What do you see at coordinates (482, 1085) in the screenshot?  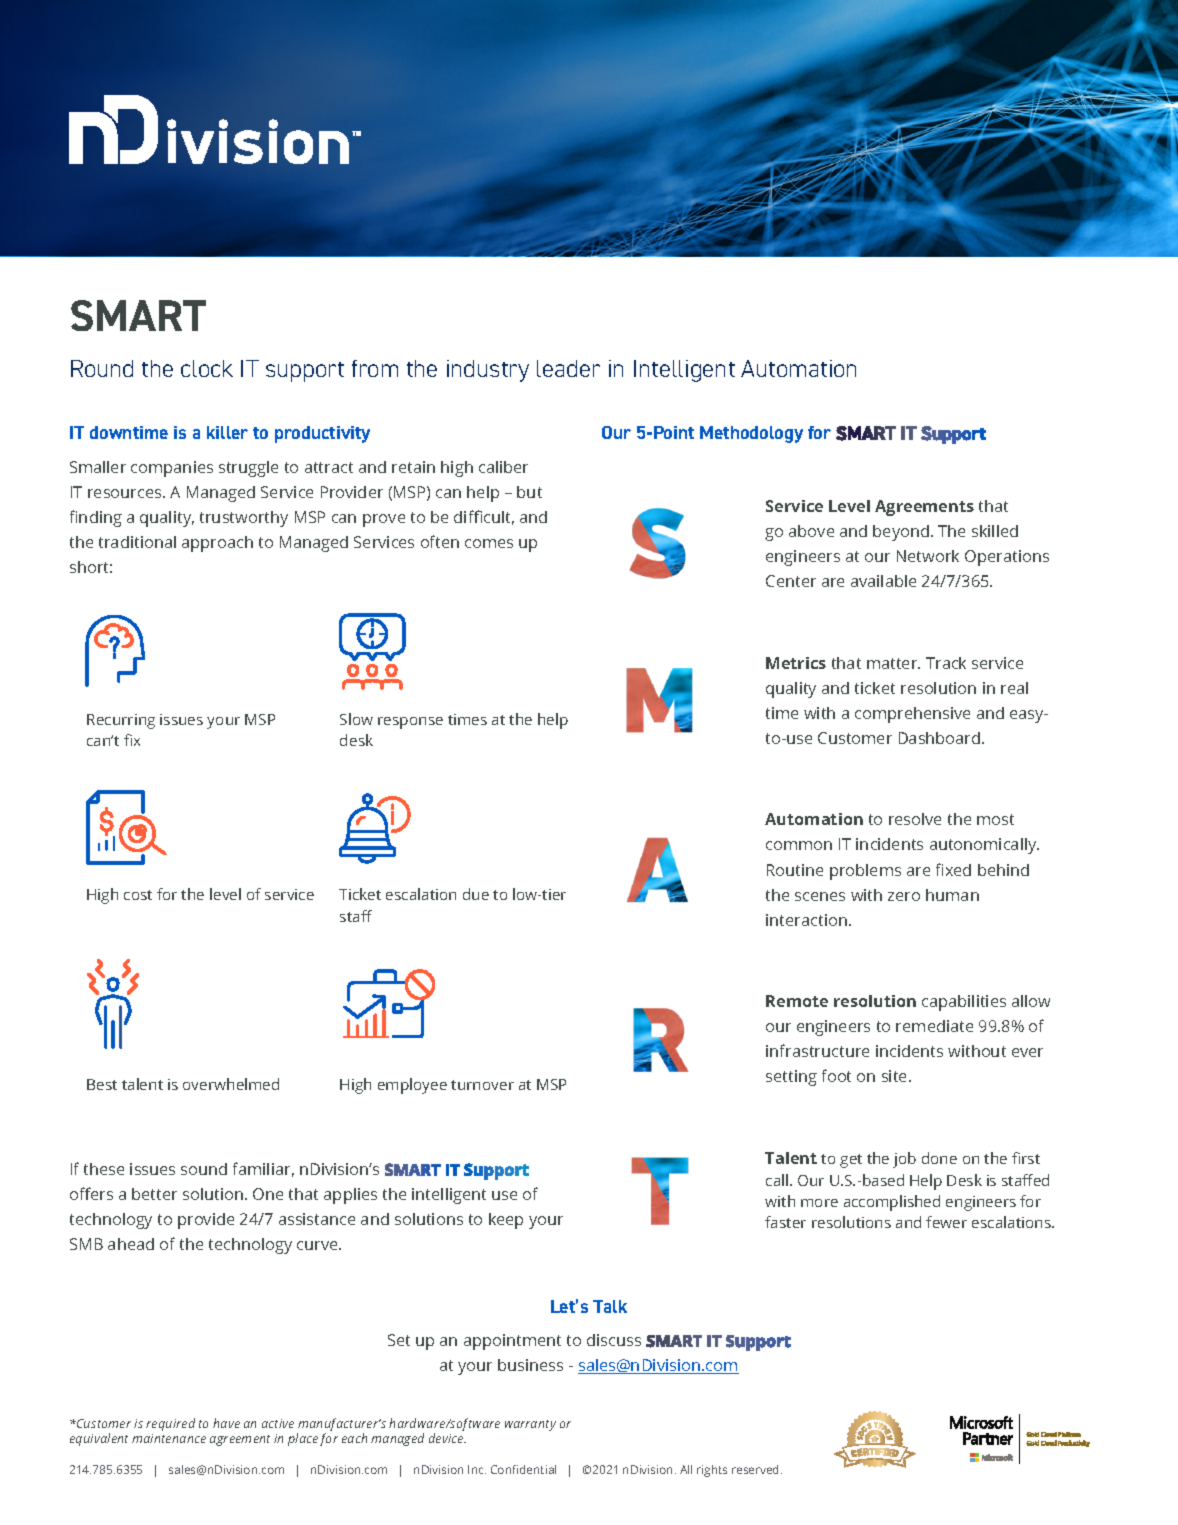 I see `turnover` at bounding box center [482, 1085].
